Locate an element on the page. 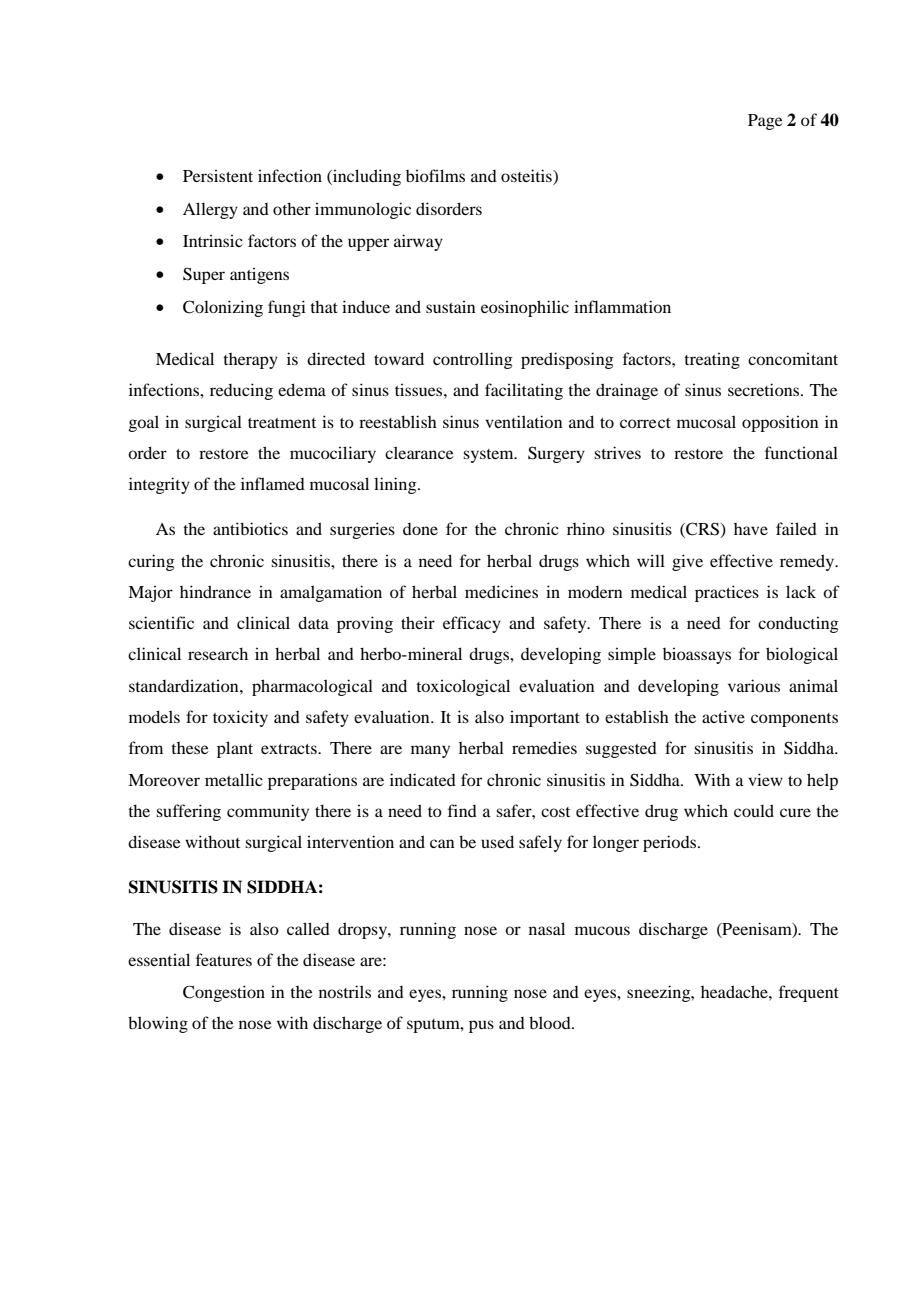 The image size is (924, 1308). osteitis is located at coordinates (527, 177).
